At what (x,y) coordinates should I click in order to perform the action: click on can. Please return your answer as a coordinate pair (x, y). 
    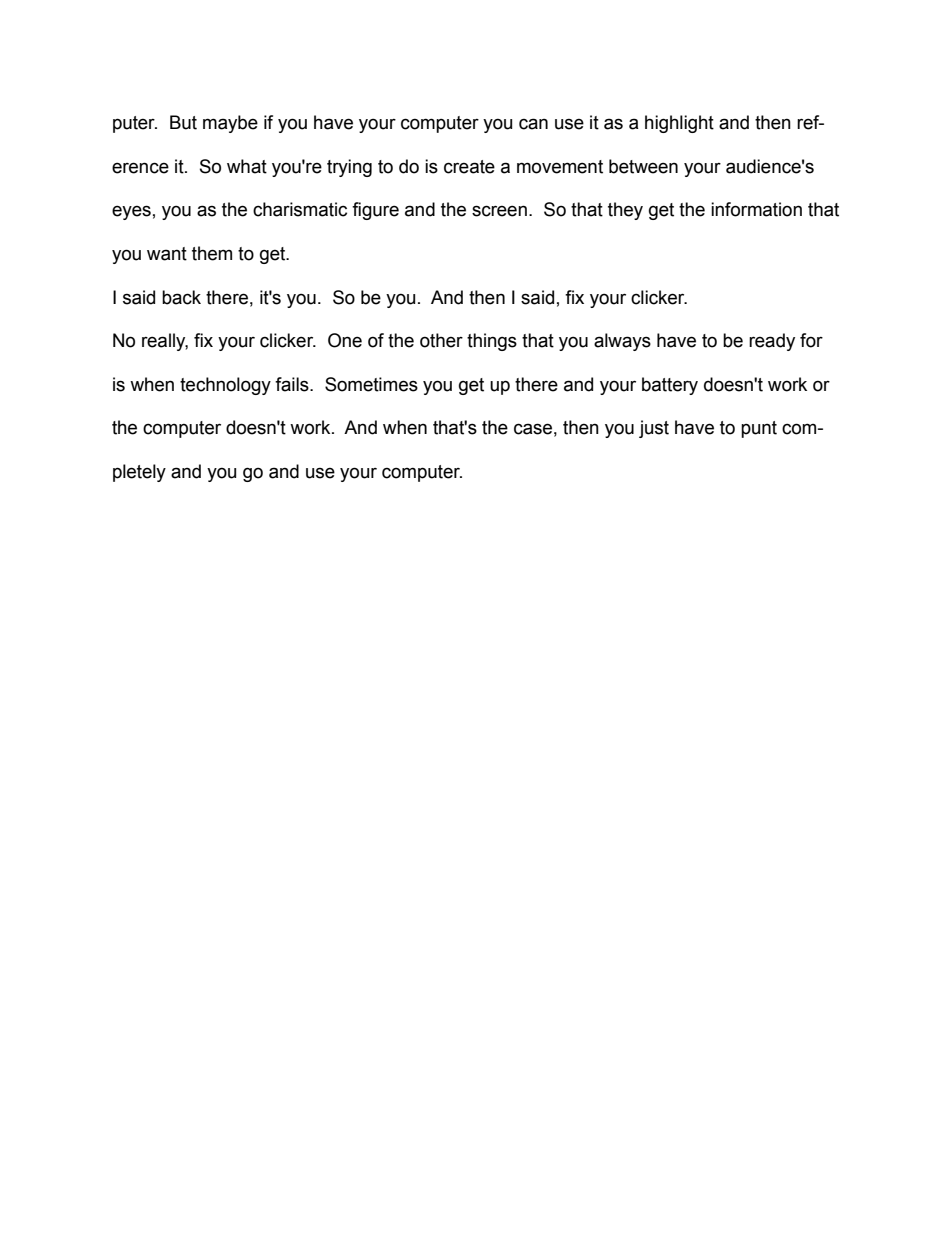
    Looking at the image, I should click on (533, 124).
